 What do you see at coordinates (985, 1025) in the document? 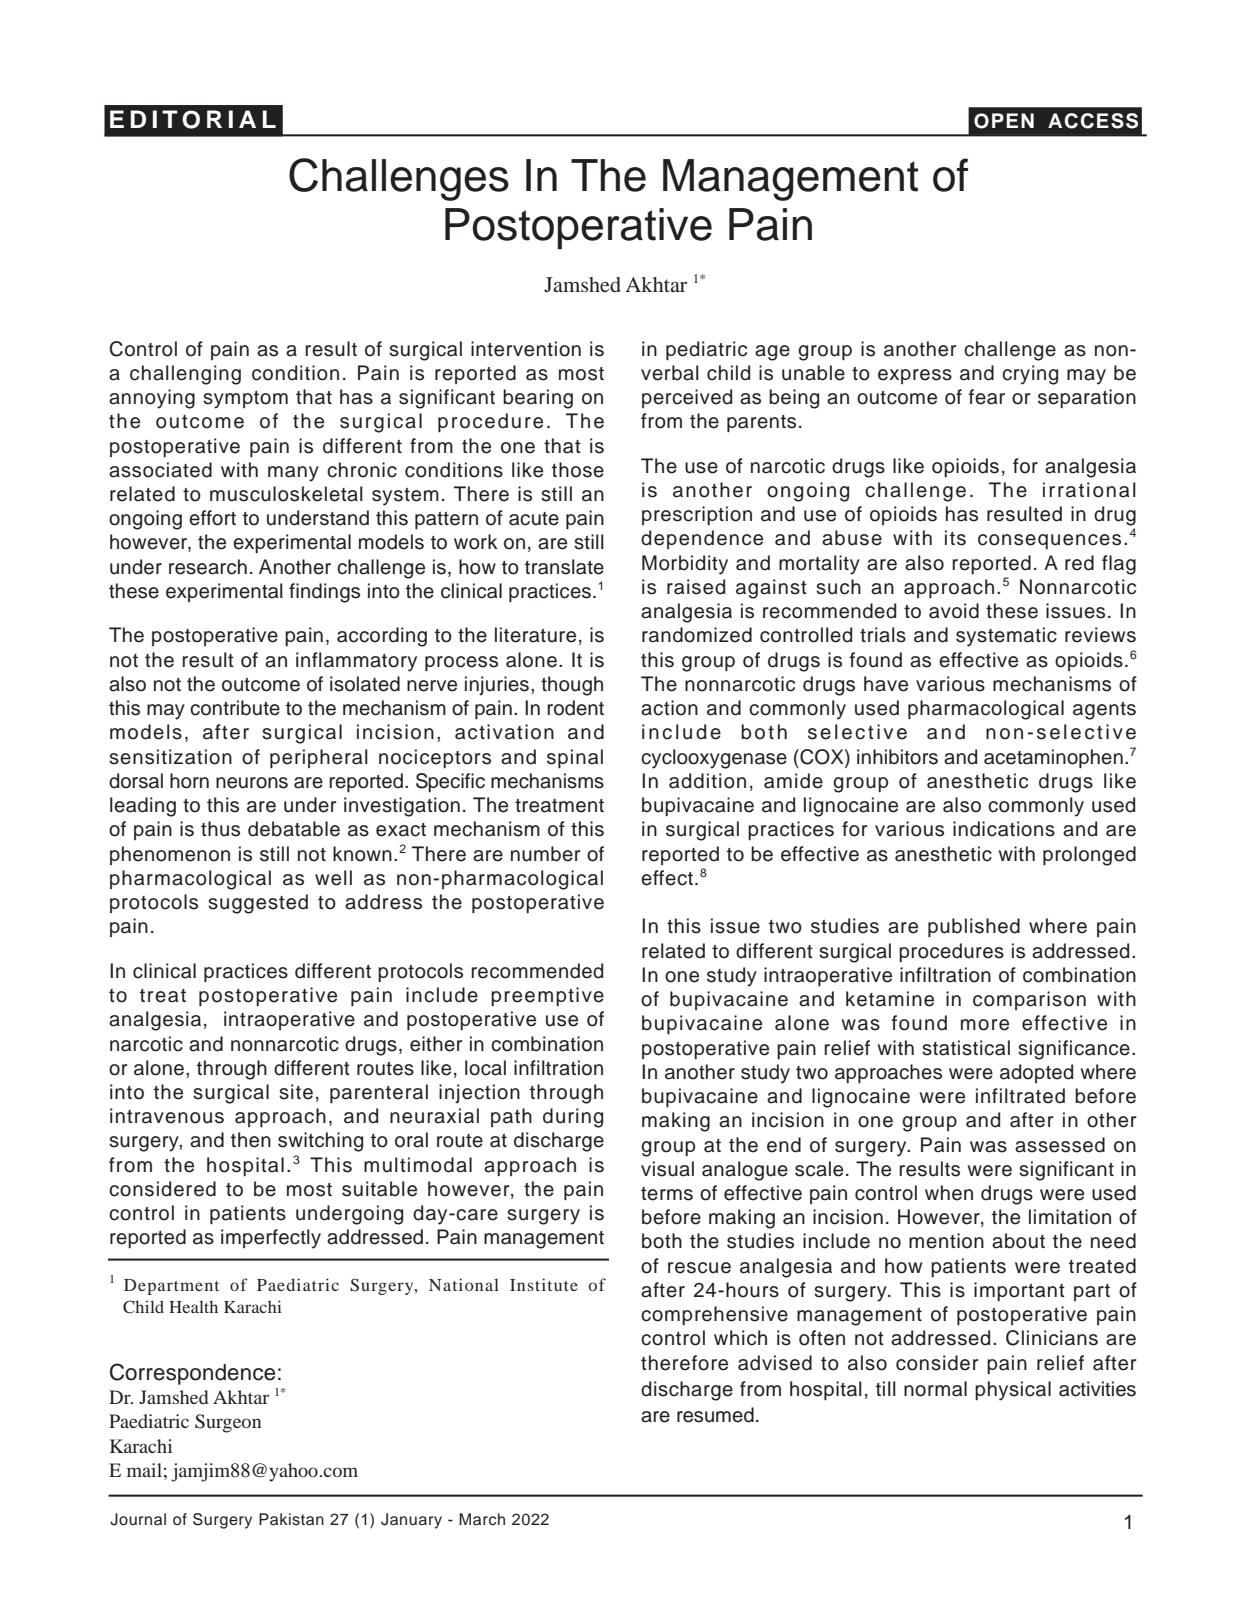
I see `more` at bounding box center [985, 1025].
